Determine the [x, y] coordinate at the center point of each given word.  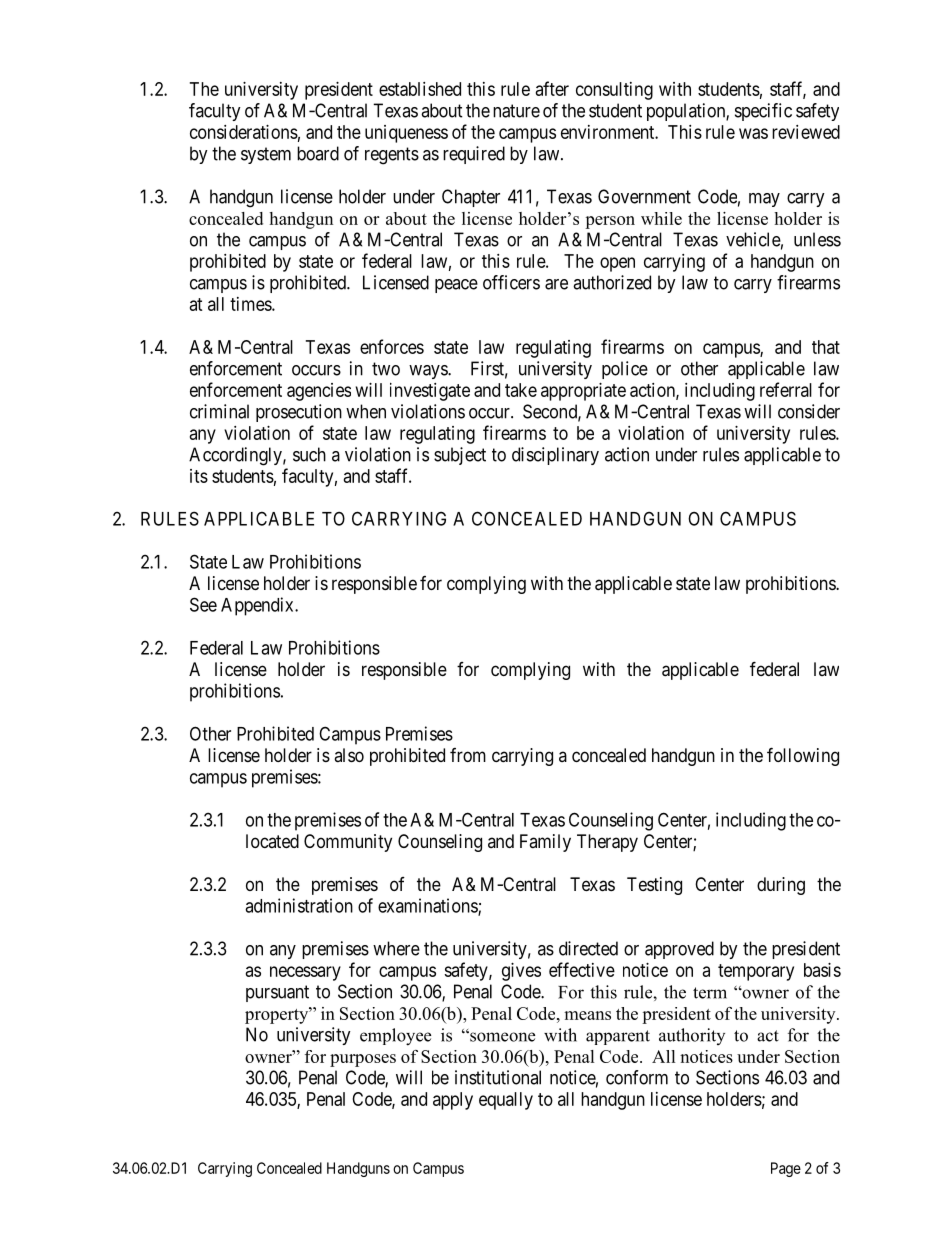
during [781, 886]
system [266, 155]
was [753, 133]
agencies [319, 392]
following [803, 756]
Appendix [258, 606]
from [468, 755]
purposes [363, 1060]
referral [786, 389]
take [521, 390]
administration [299, 905]
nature [516, 111]
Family [545, 843]
